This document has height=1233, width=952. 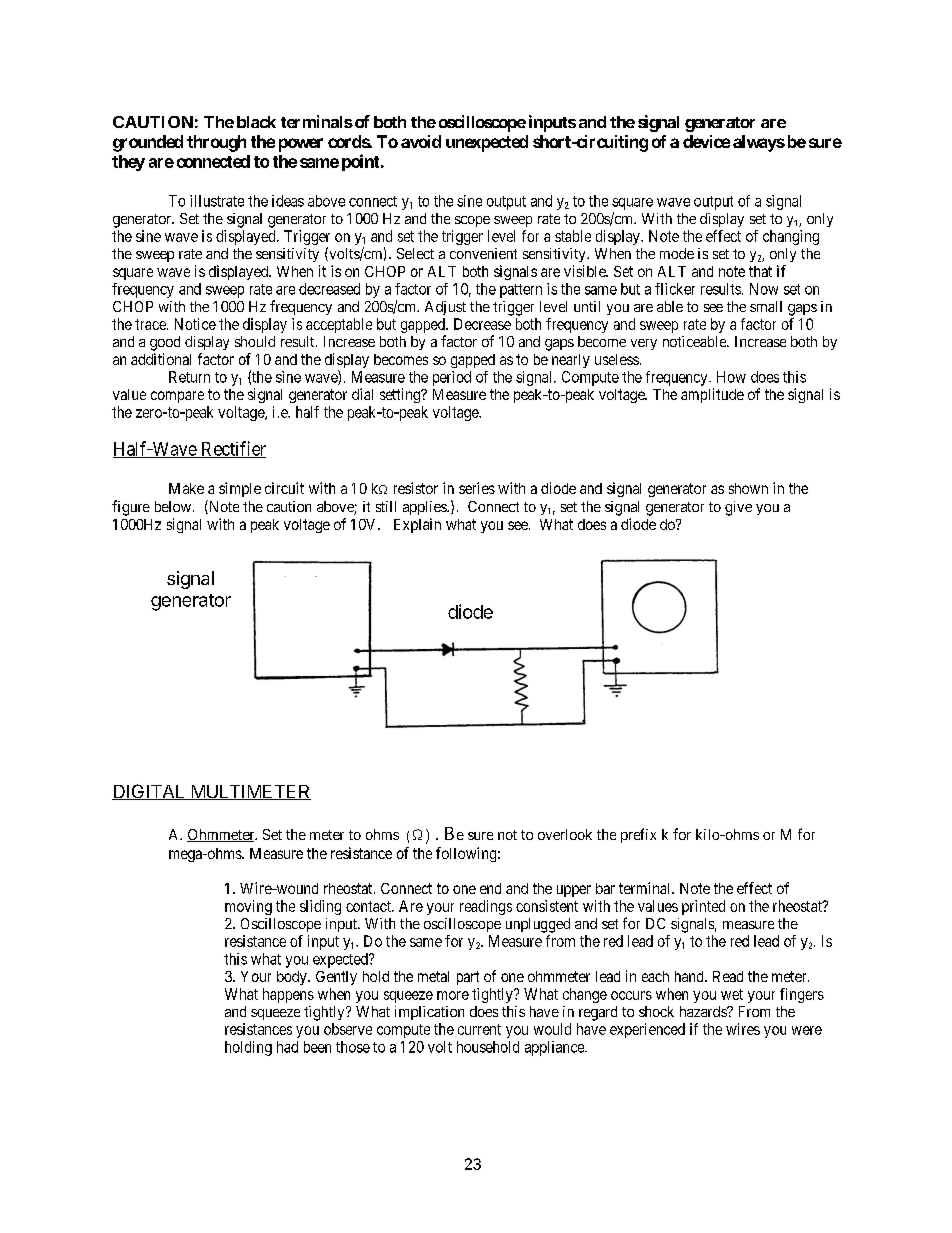 I want to click on give, so click(x=738, y=508).
